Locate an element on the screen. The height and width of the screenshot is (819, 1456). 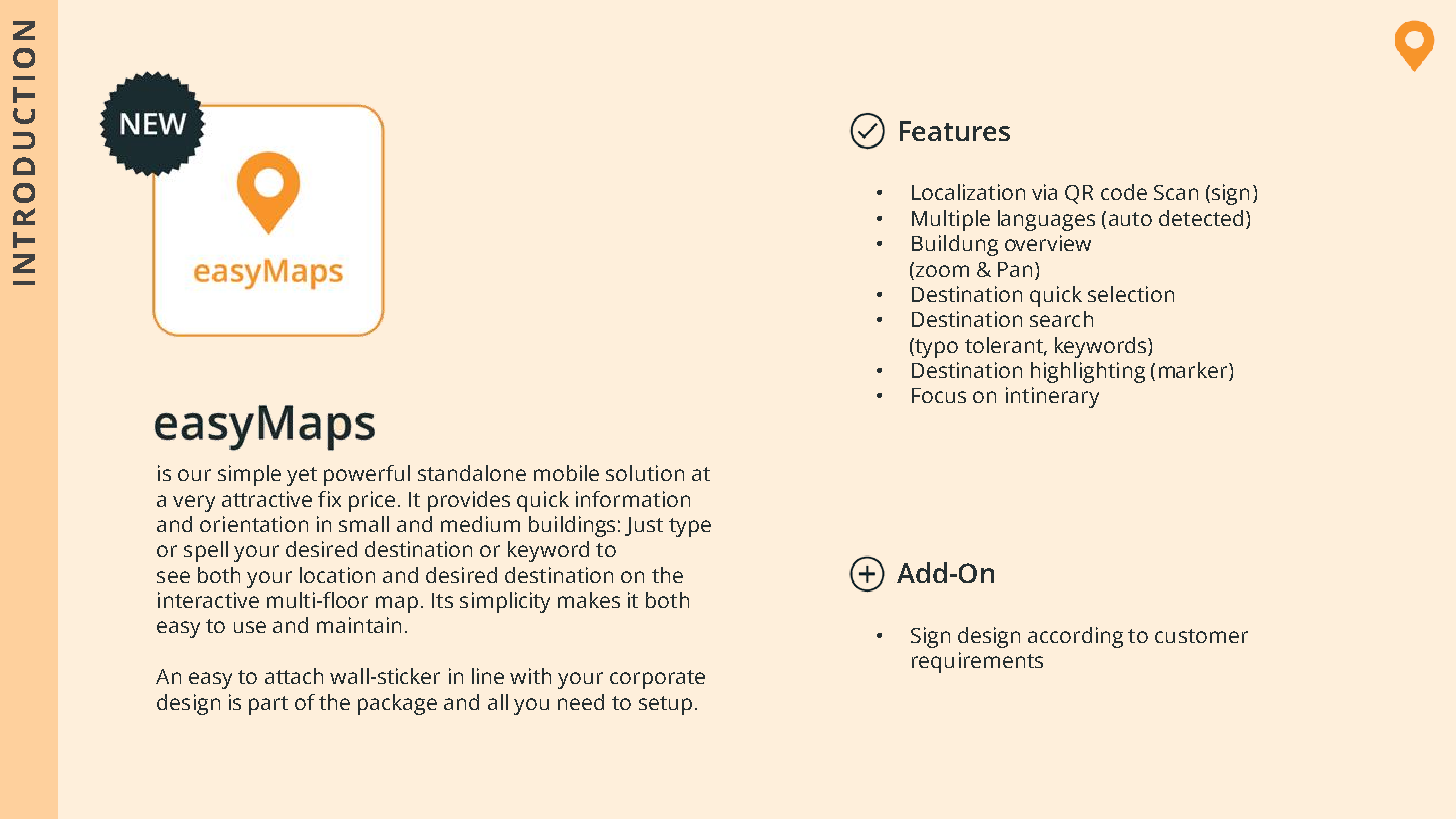
typo is located at coordinates (935, 348).
